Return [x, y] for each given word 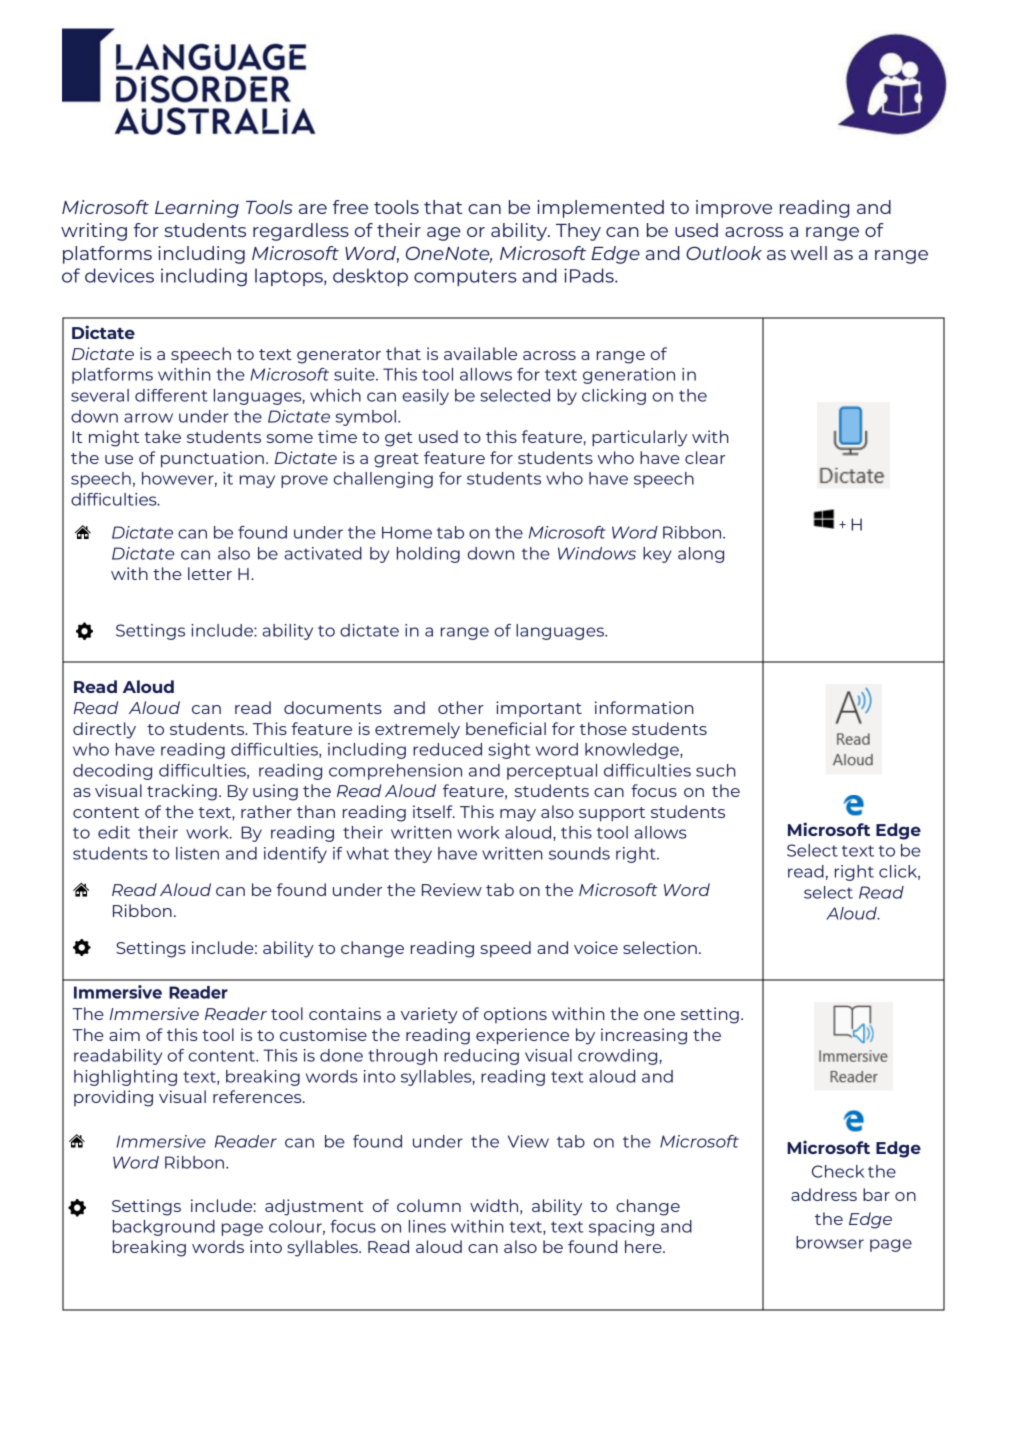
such [716, 770]
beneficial [506, 728]
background [164, 1228]
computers [465, 278]
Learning [197, 209]
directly [104, 730]
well [809, 253]
